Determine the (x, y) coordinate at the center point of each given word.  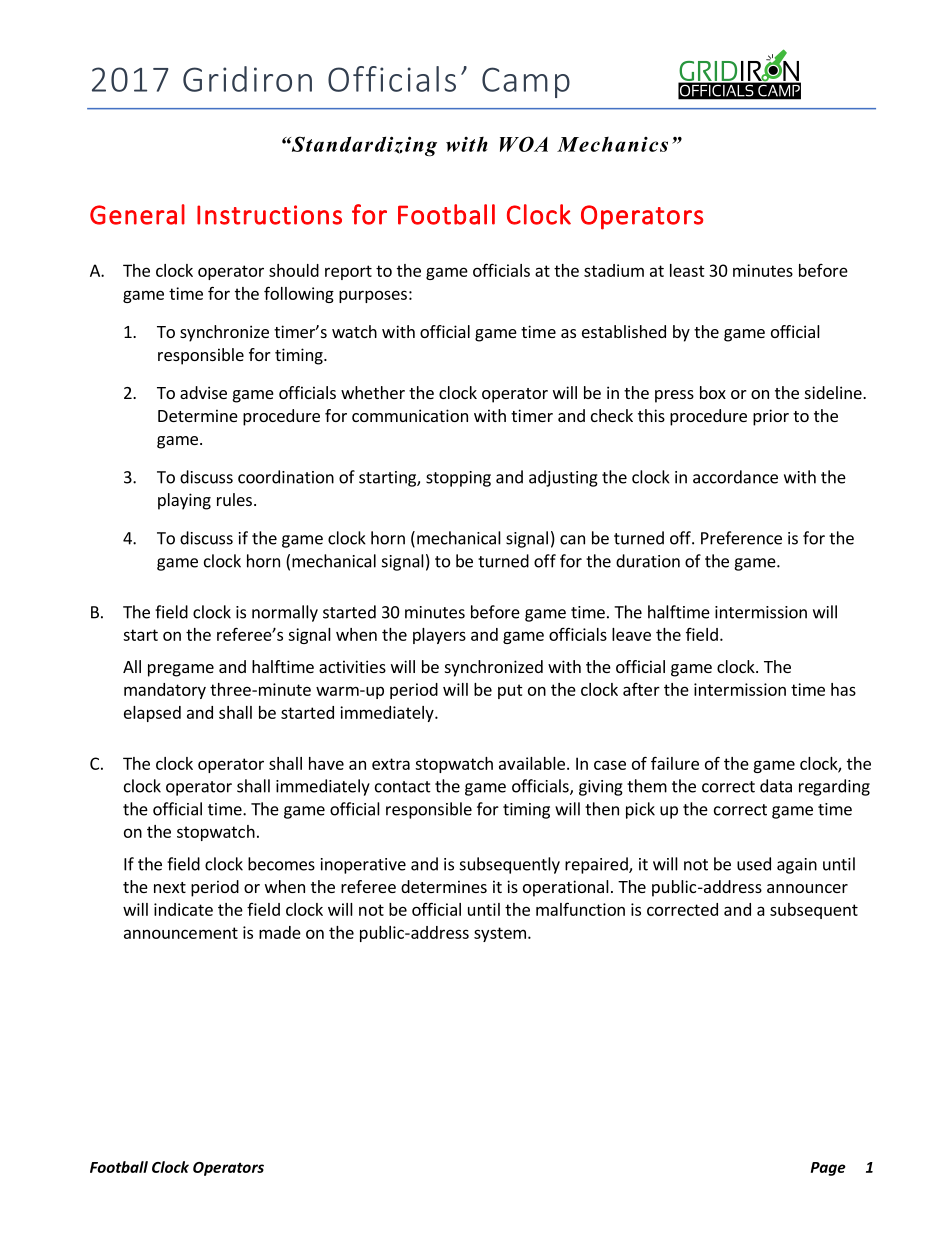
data (776, 786)
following (299, 294)
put (510, 691)
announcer (807, 888)
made (280, 932)
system (500, 934)
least (687, 270)
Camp (526, 82)
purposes (373, 296)
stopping (458, 479)
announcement (181, 933)
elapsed (152, 714)
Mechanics (612, 144)
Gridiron (247, 79)
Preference (741, 538)
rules (234, 499)
